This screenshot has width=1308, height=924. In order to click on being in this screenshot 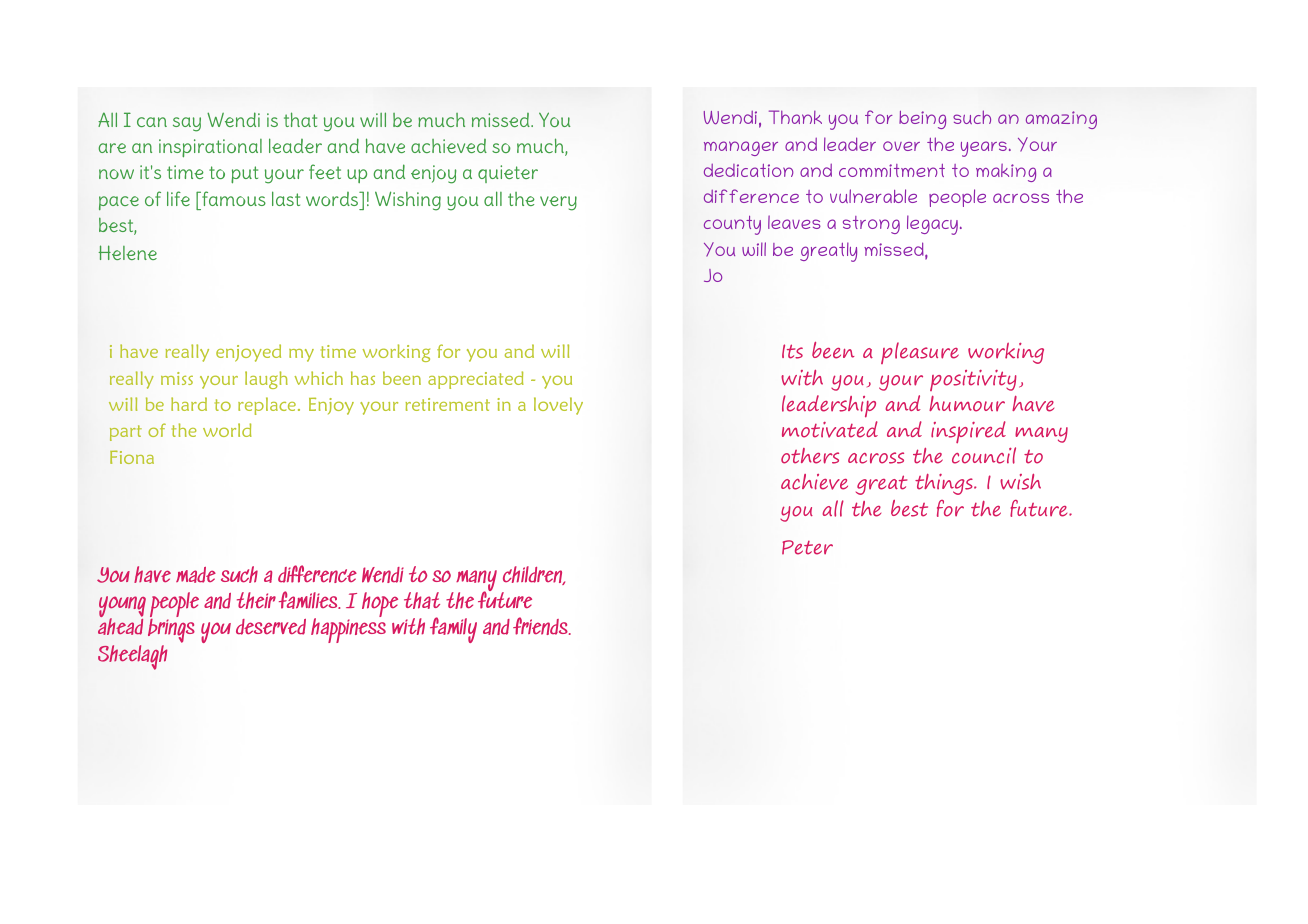, I will do `click(922, 120)`.
